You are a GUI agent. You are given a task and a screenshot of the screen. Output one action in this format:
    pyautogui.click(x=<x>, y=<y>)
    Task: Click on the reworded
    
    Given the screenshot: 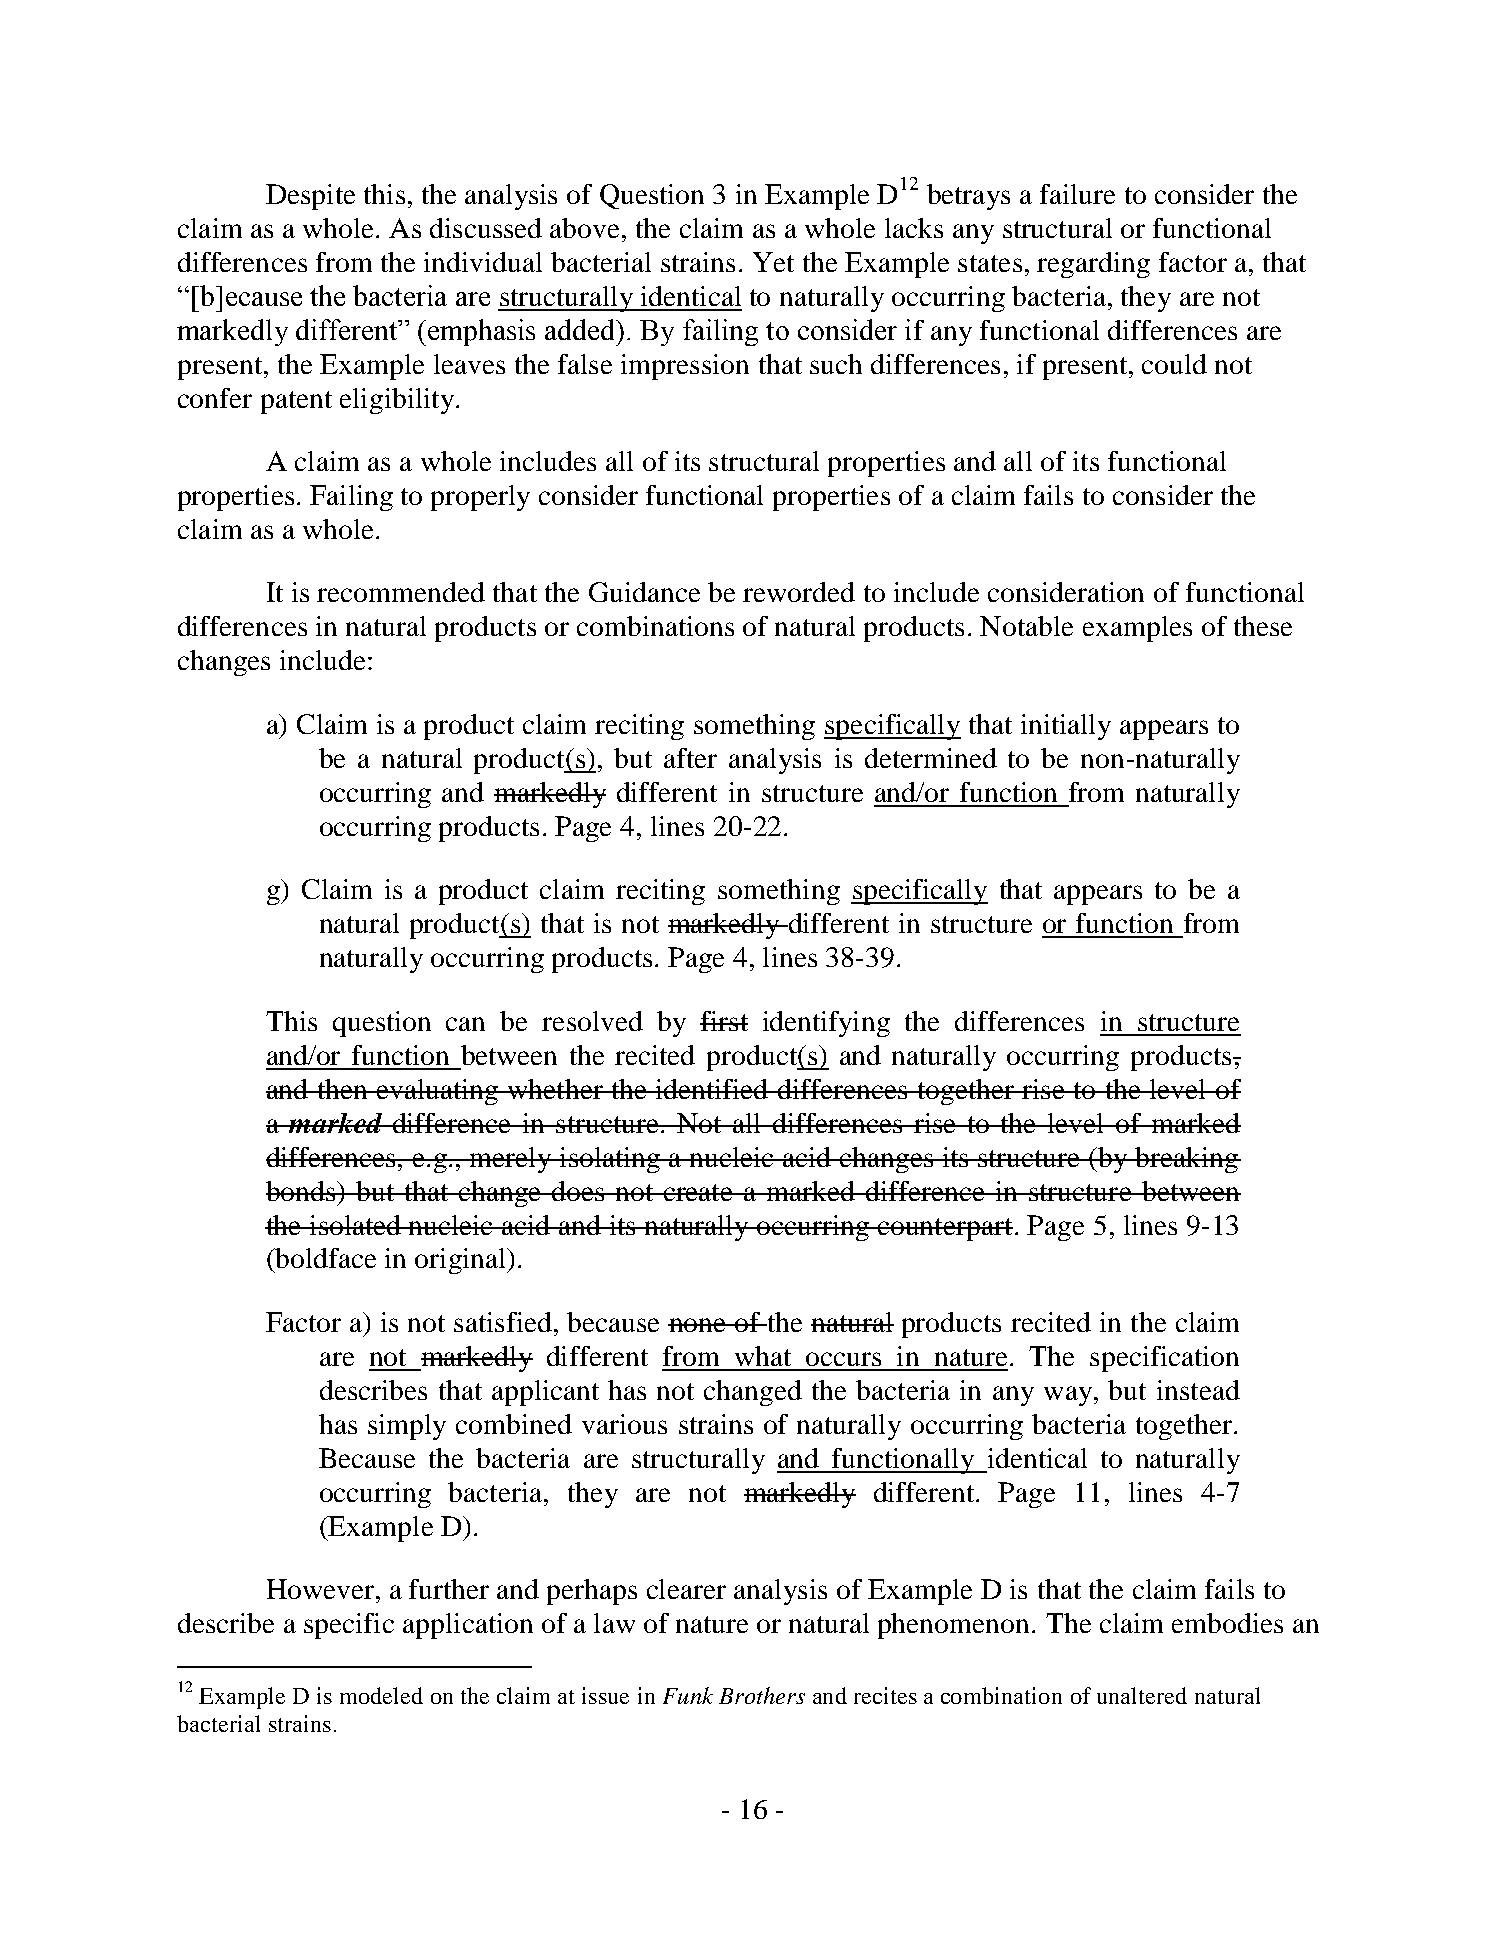 What is the action you would take?
    pyautogui.click(x=799, y=592)
